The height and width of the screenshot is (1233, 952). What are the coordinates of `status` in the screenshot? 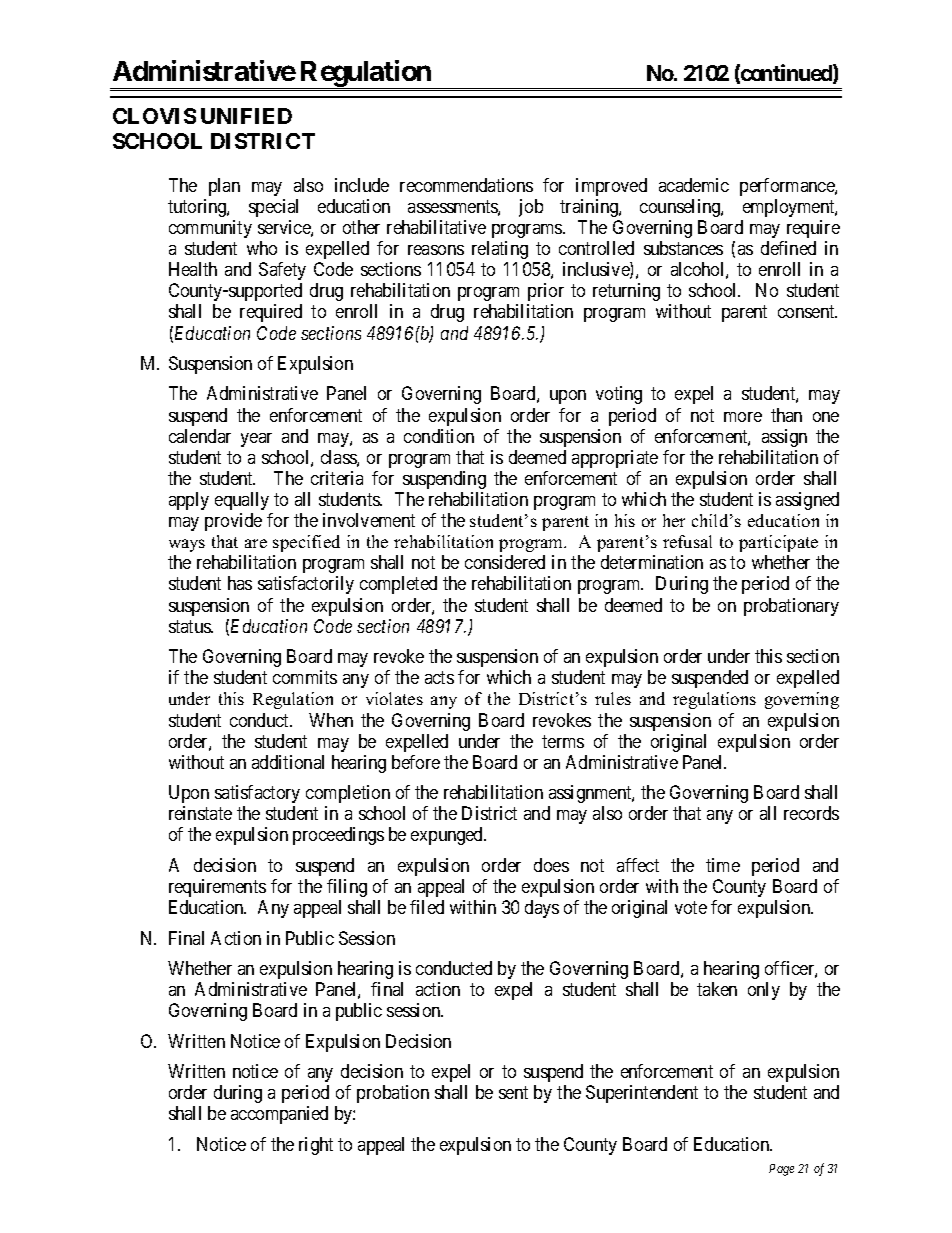 It's located at (190, 626).
